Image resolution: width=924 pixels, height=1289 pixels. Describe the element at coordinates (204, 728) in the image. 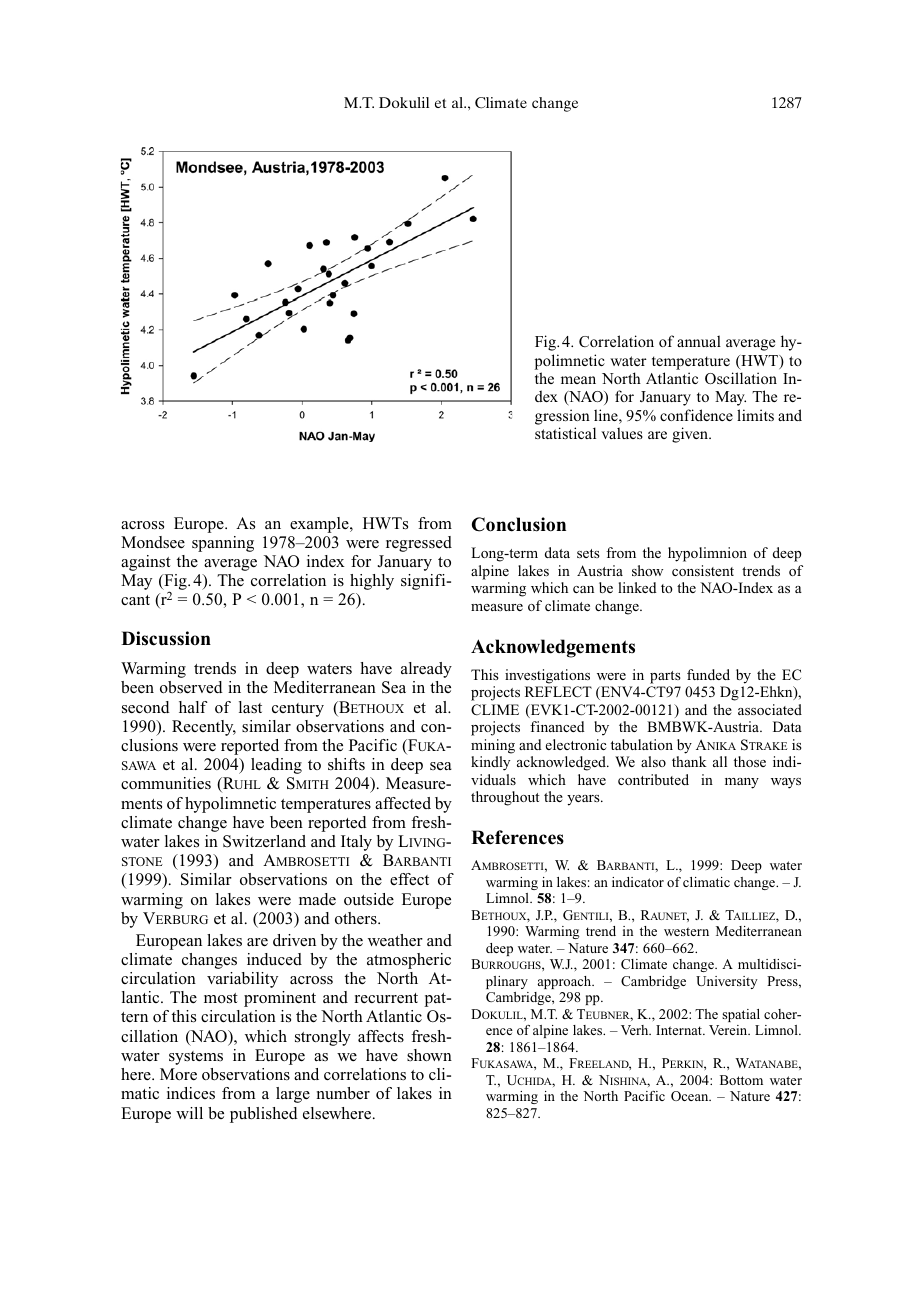

I see `Recently` at that location.
